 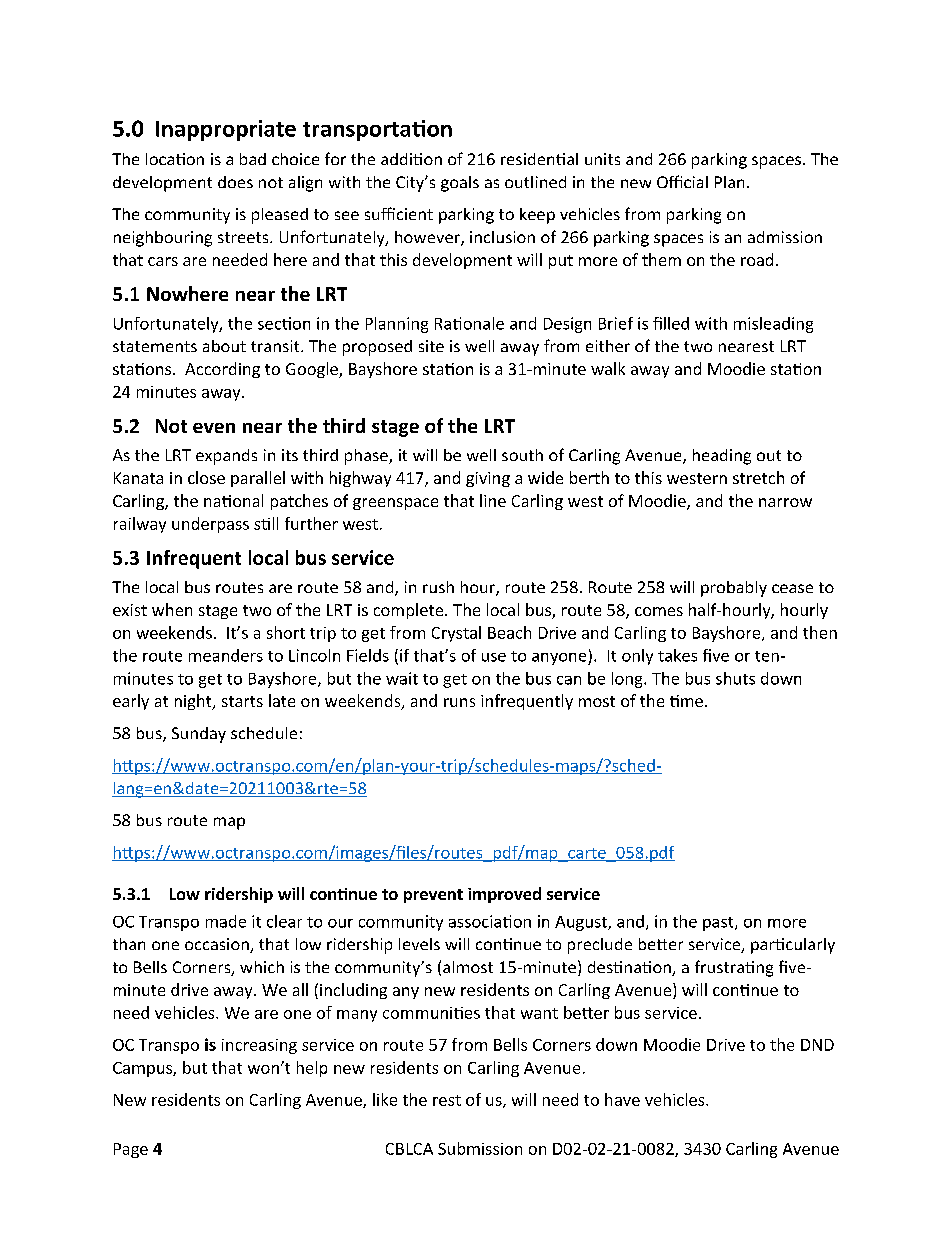 I want to click on use, so click(x=494, y=657).
